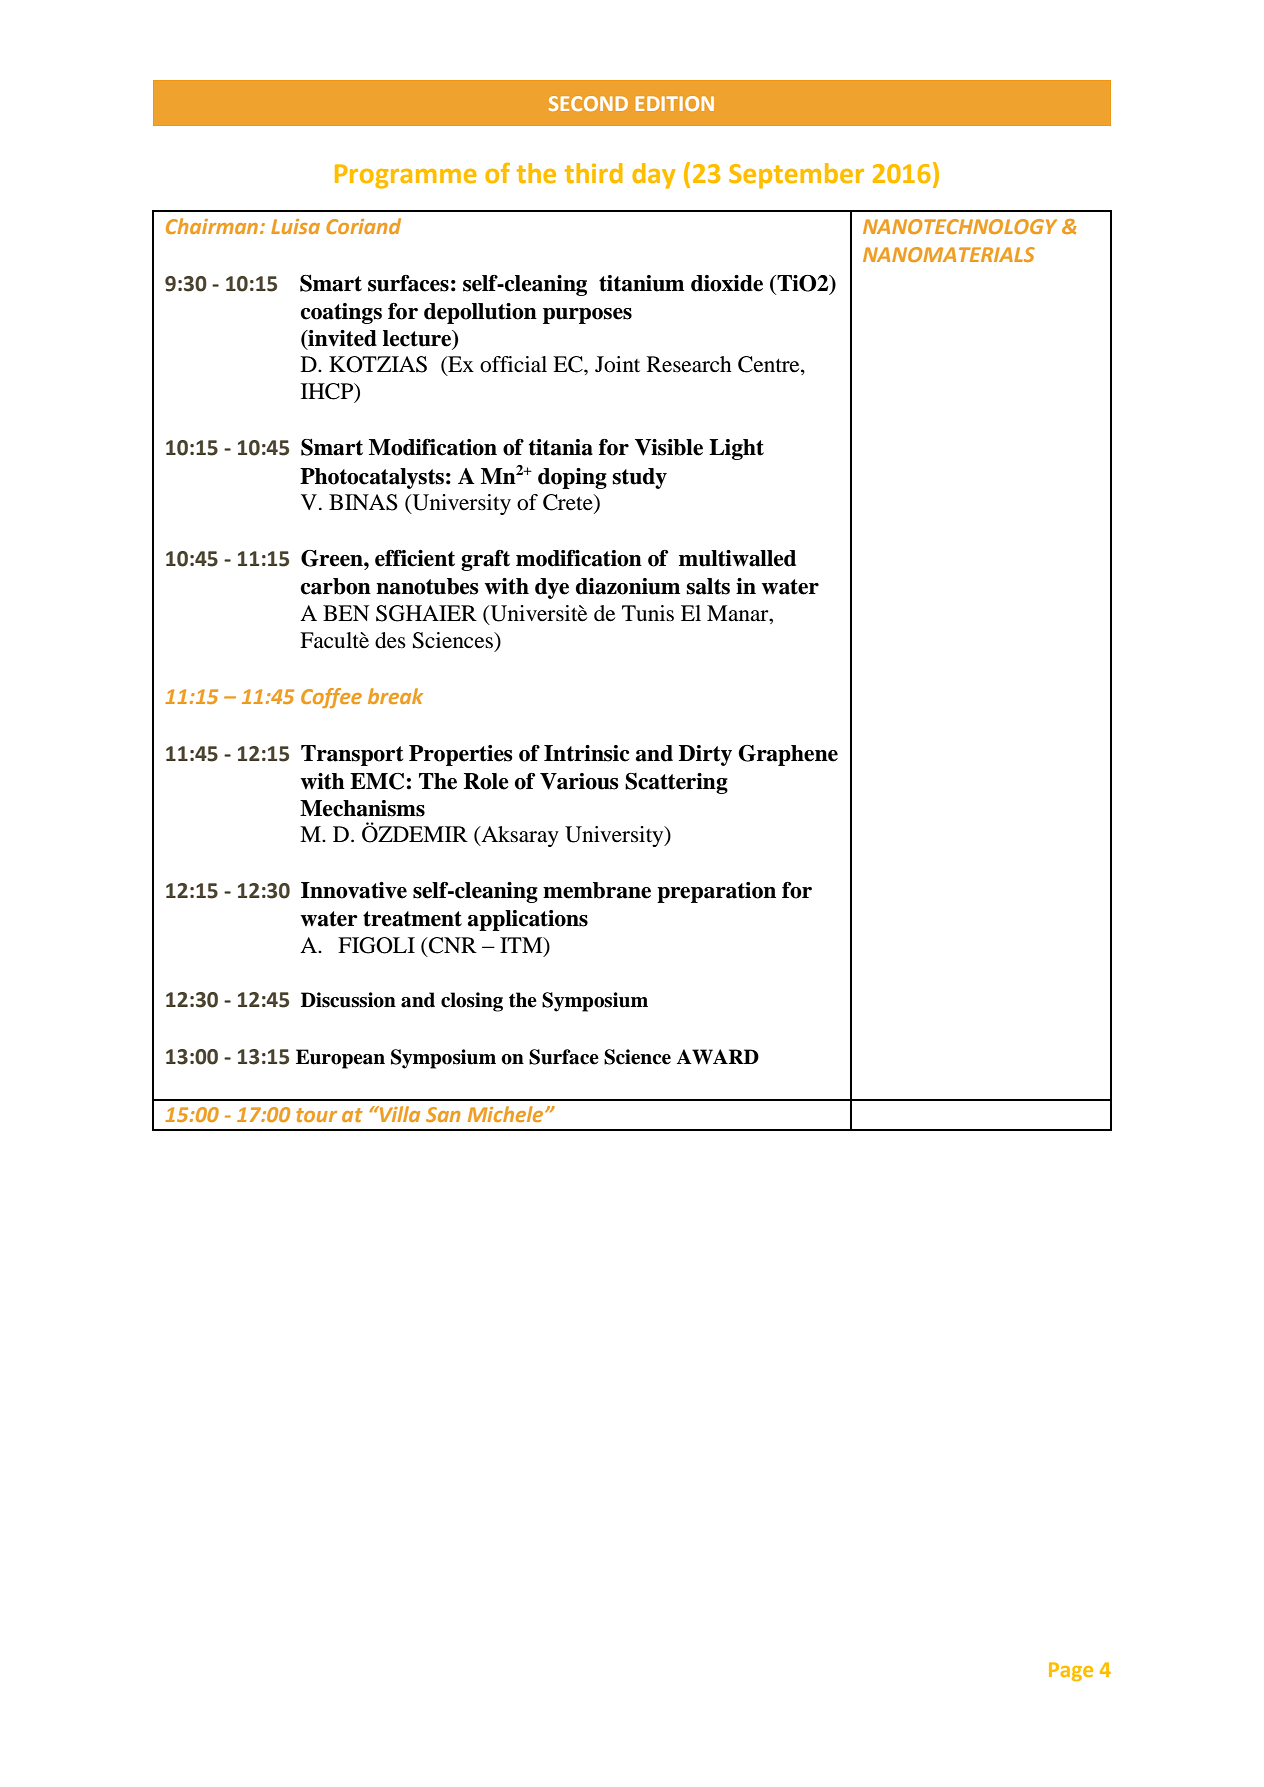  Describe the element at coordinates (354, 890) in the screenshot. I see `Innovative` at that location.
